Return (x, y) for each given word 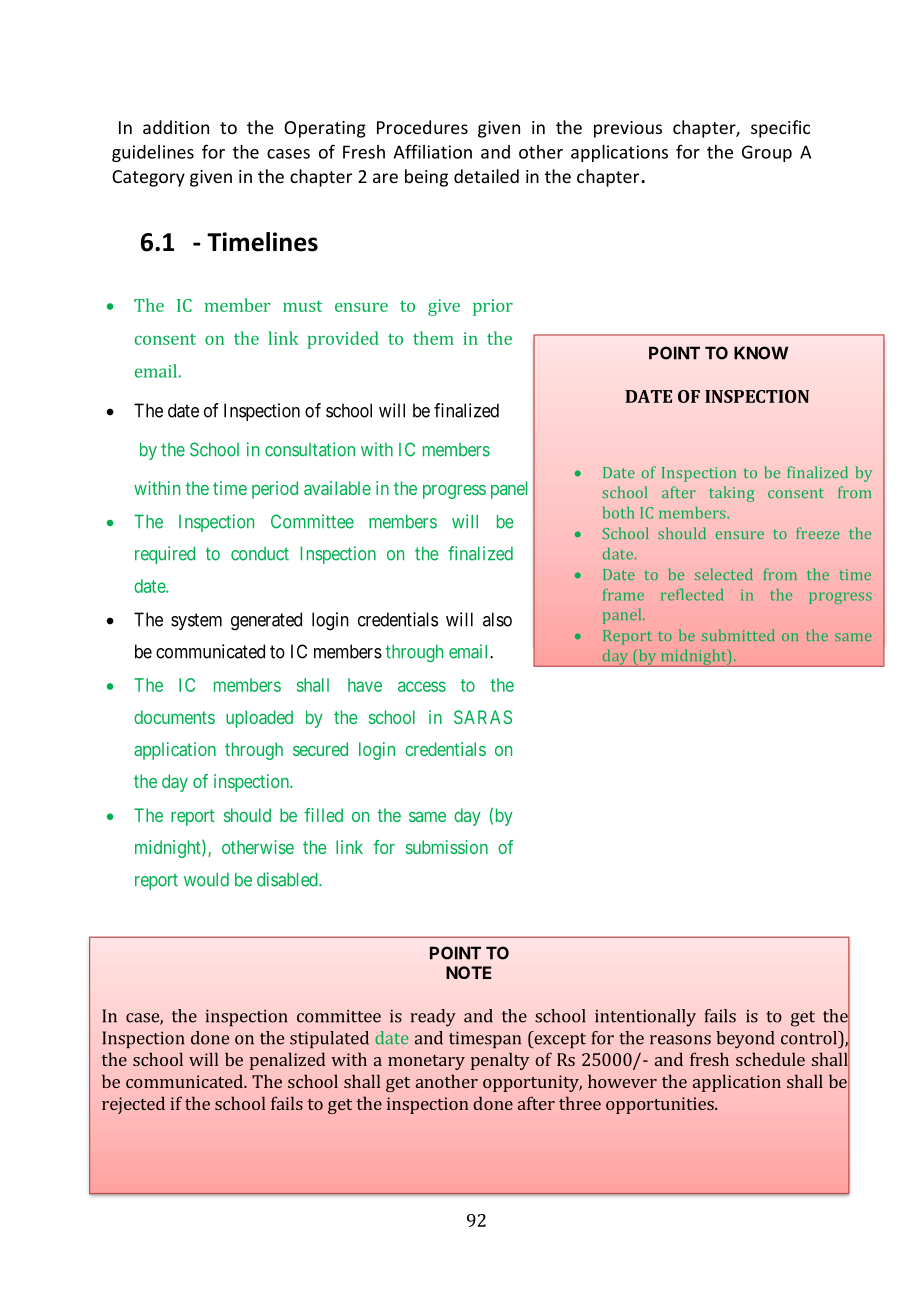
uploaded (259, 719)
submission (447, 847)
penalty (500, 1061)
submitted (738, 635)
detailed (486, 176)
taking (731, 494)
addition (176, 127)
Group (767, 153)
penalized (287, 1061)
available (337, 488)
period (275, 490)
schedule (770, 1059)
